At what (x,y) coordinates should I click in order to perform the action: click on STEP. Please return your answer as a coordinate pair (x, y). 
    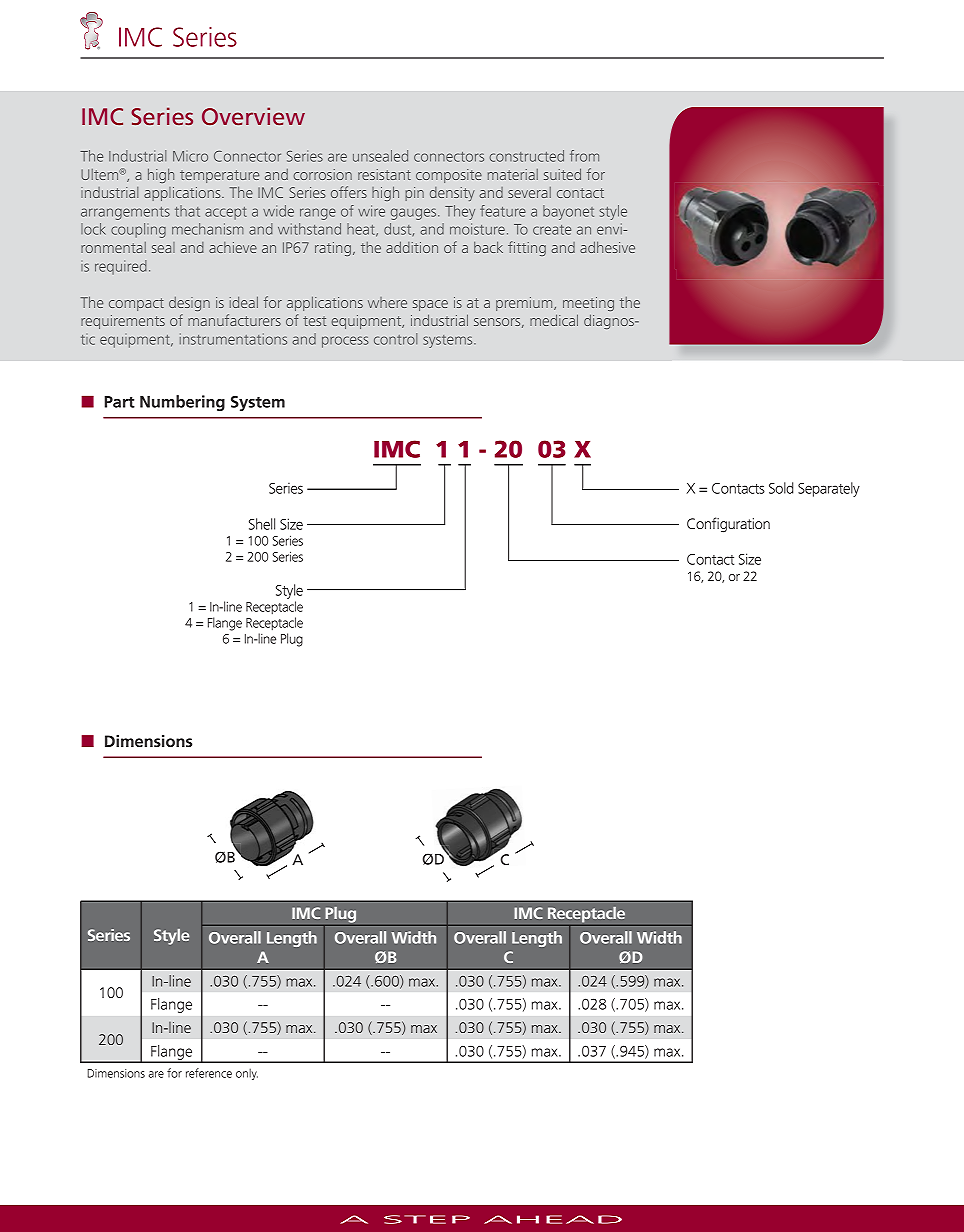
    Looking at the image, I should click on (427, 1219).
